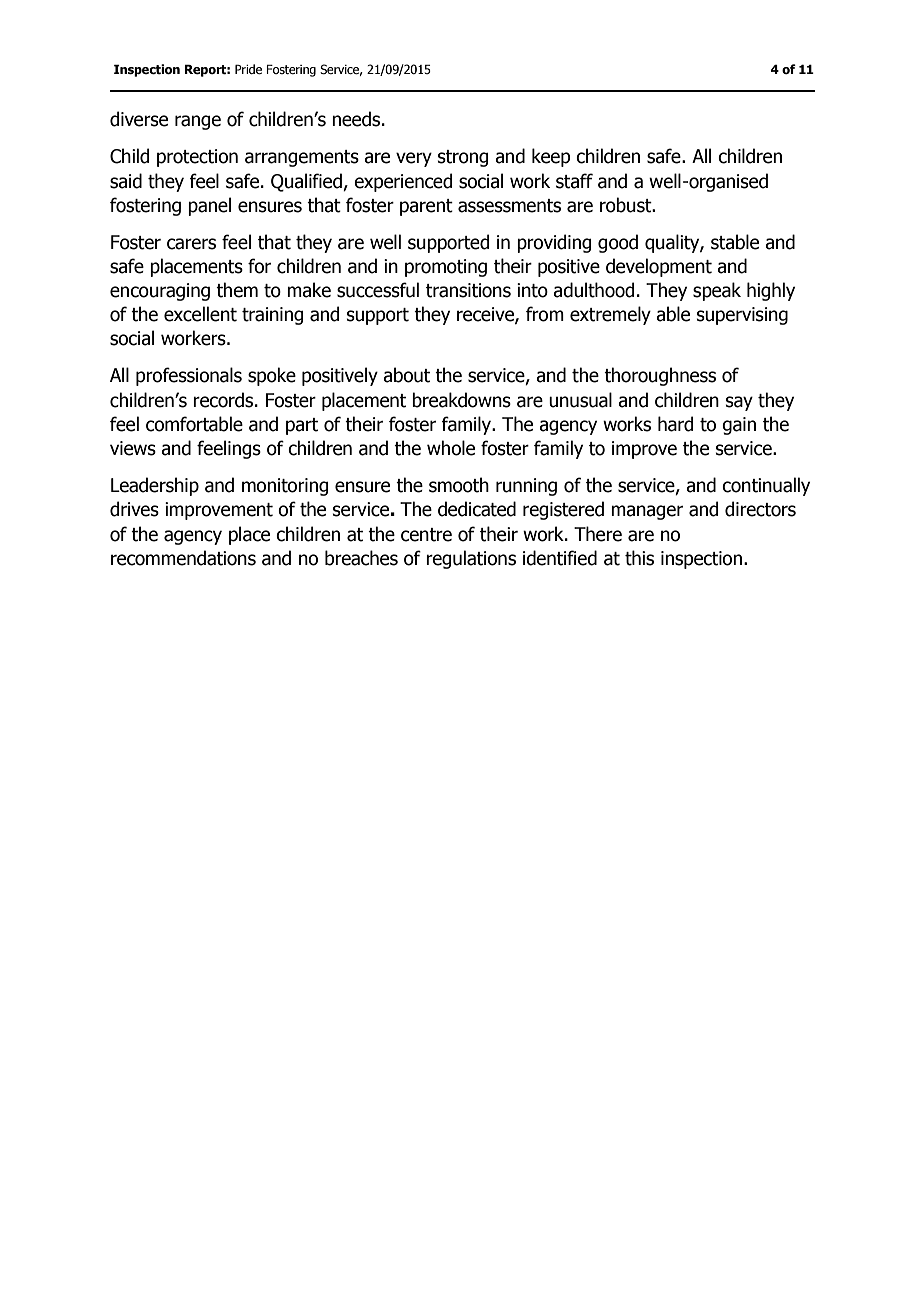  I want to click on recommendations, so click(183, 558).
